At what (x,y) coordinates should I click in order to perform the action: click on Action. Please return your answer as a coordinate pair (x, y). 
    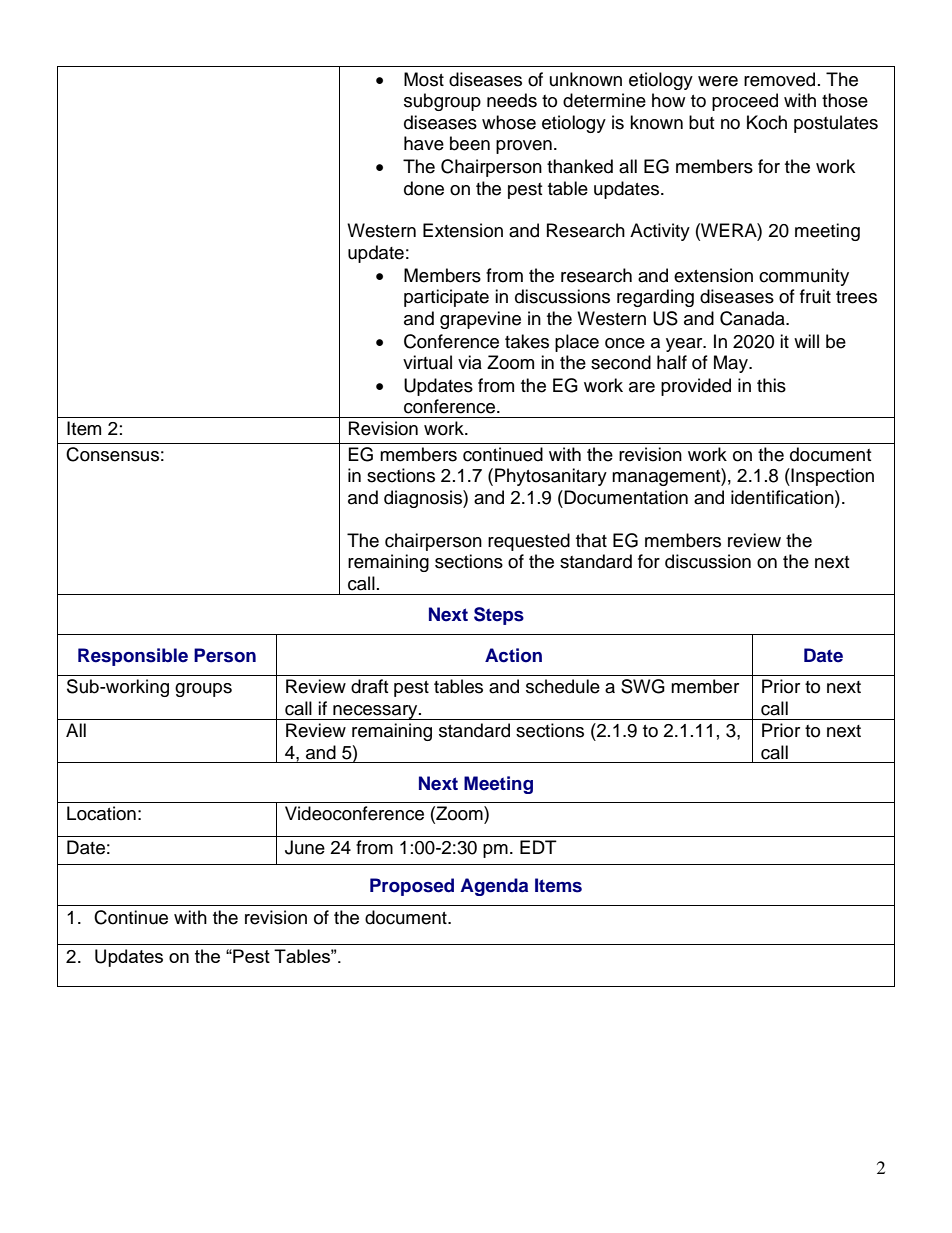
    Looking at the image, I should click on (513, 655).
